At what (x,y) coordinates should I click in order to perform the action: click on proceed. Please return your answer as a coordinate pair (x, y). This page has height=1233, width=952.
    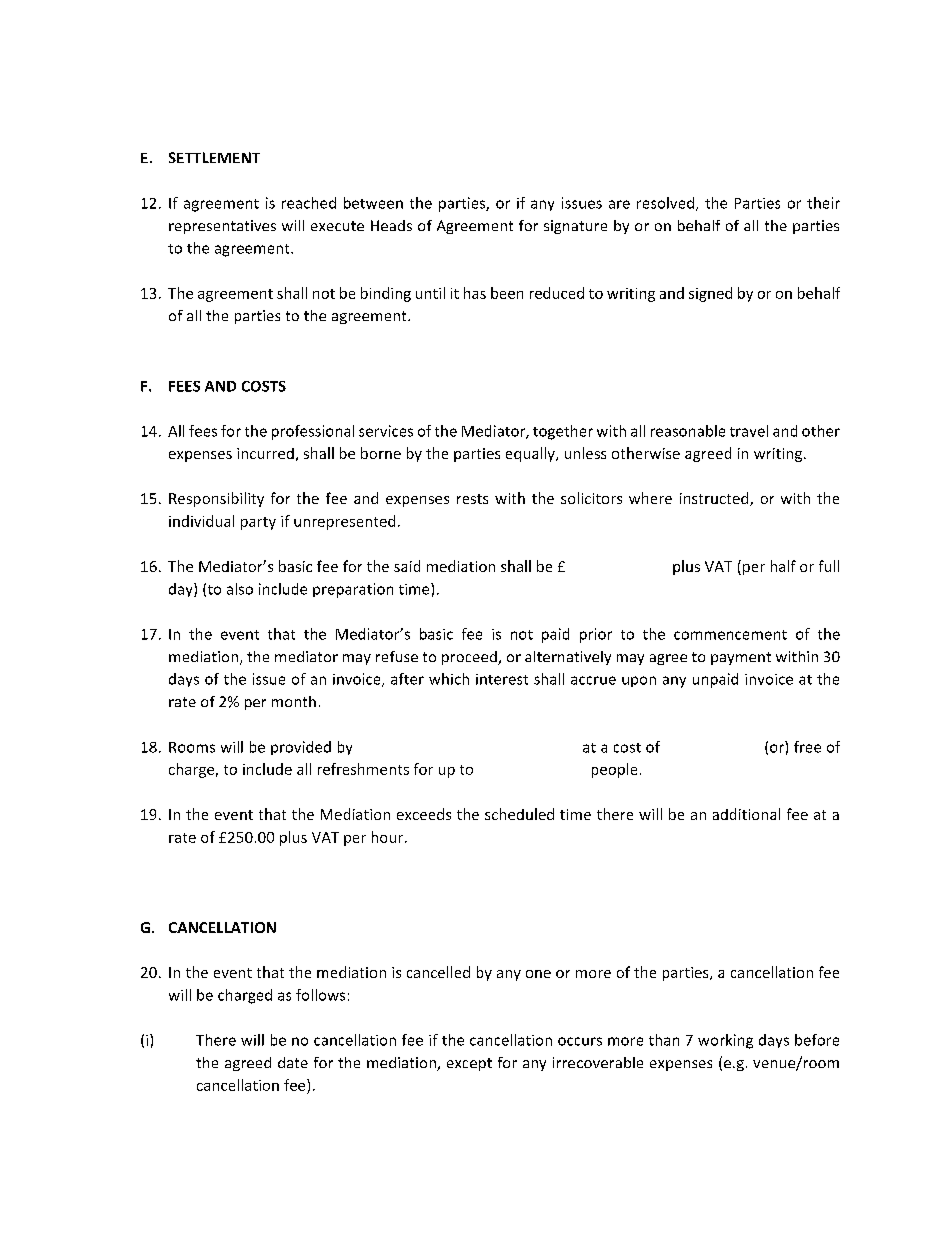
    Looking at the image, I should click on (470, 658).
